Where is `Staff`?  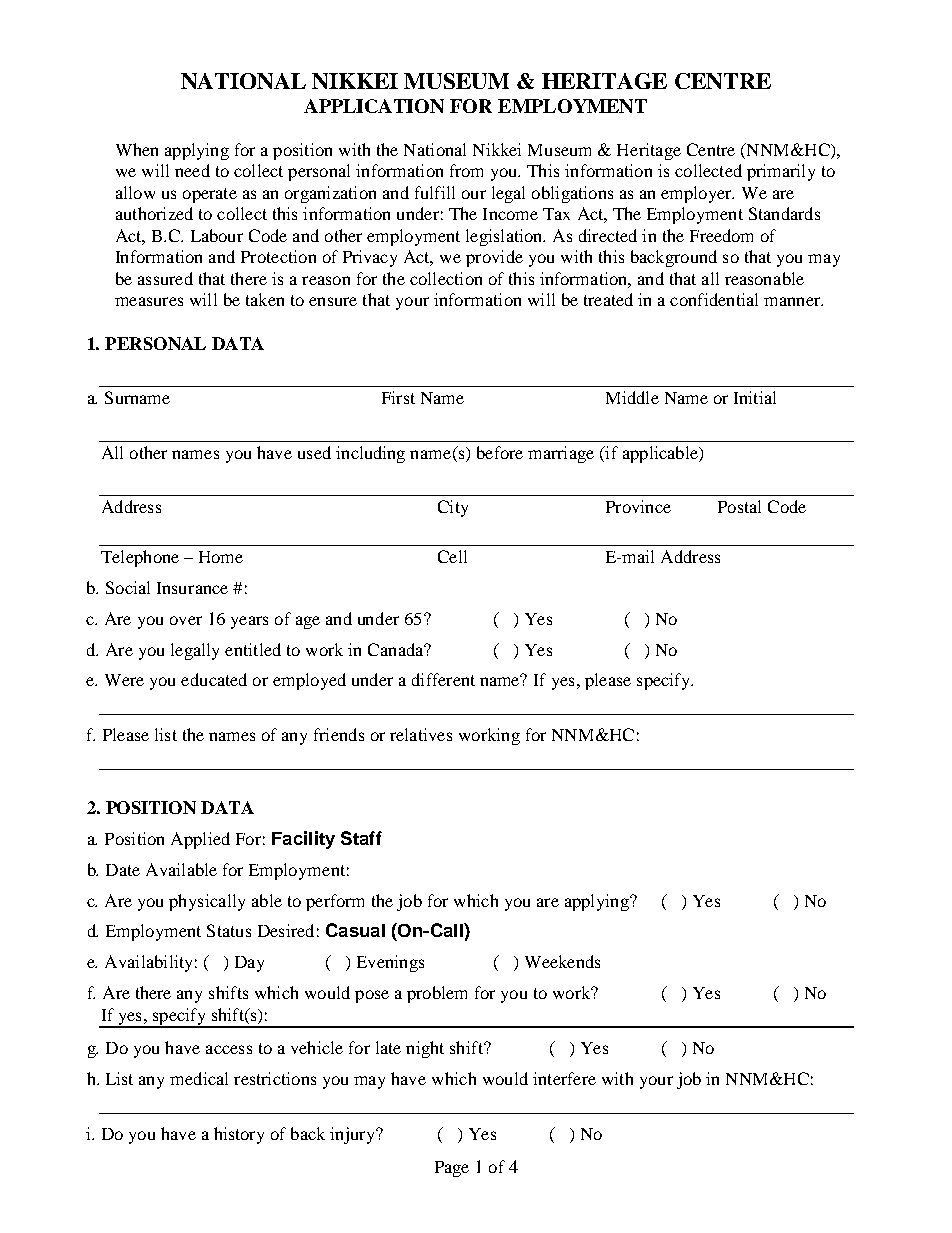
Staff is located at coordinates (361, 838).
